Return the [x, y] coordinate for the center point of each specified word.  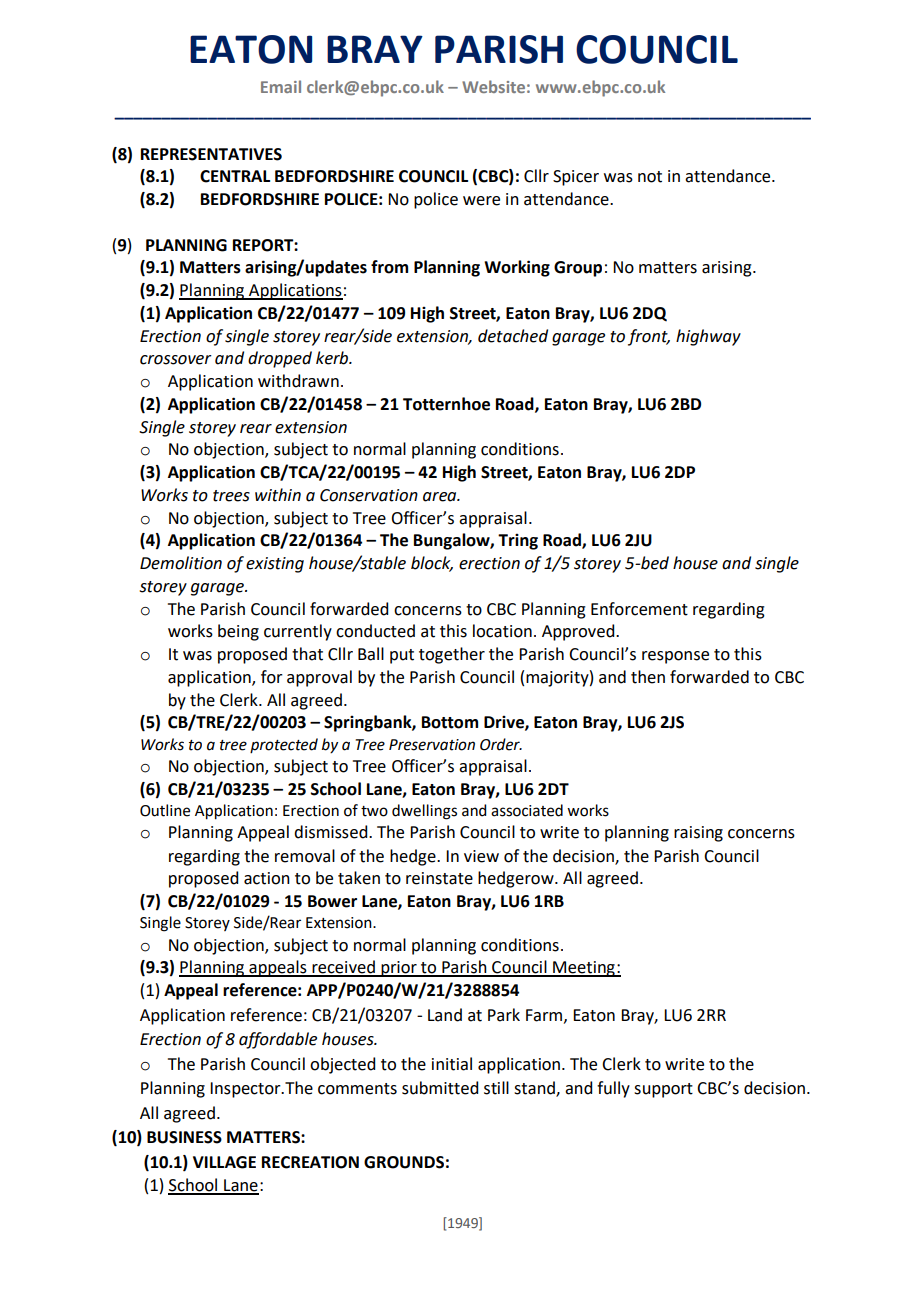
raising [698, 834]
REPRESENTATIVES [211, 154]
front [649, 337]
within [278, 495]
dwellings [424, 812]
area [441, 497]
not [650, 177]
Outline [165, 810]
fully [613, 1089]
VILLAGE [224, 1162]
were [481, 201]
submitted [440, 1088]
